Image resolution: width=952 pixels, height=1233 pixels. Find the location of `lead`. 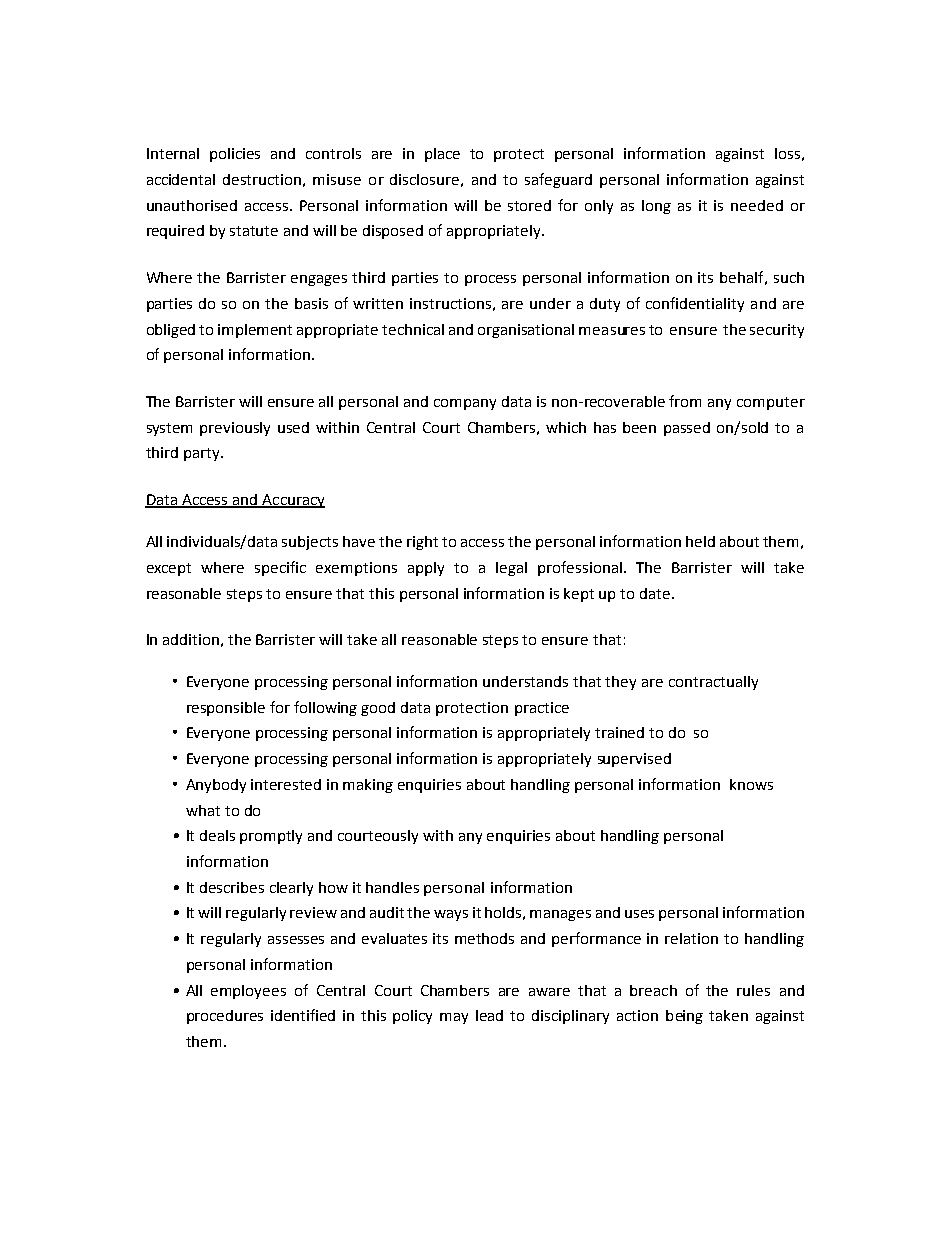

lead is located at coordinates (489, 1015).
